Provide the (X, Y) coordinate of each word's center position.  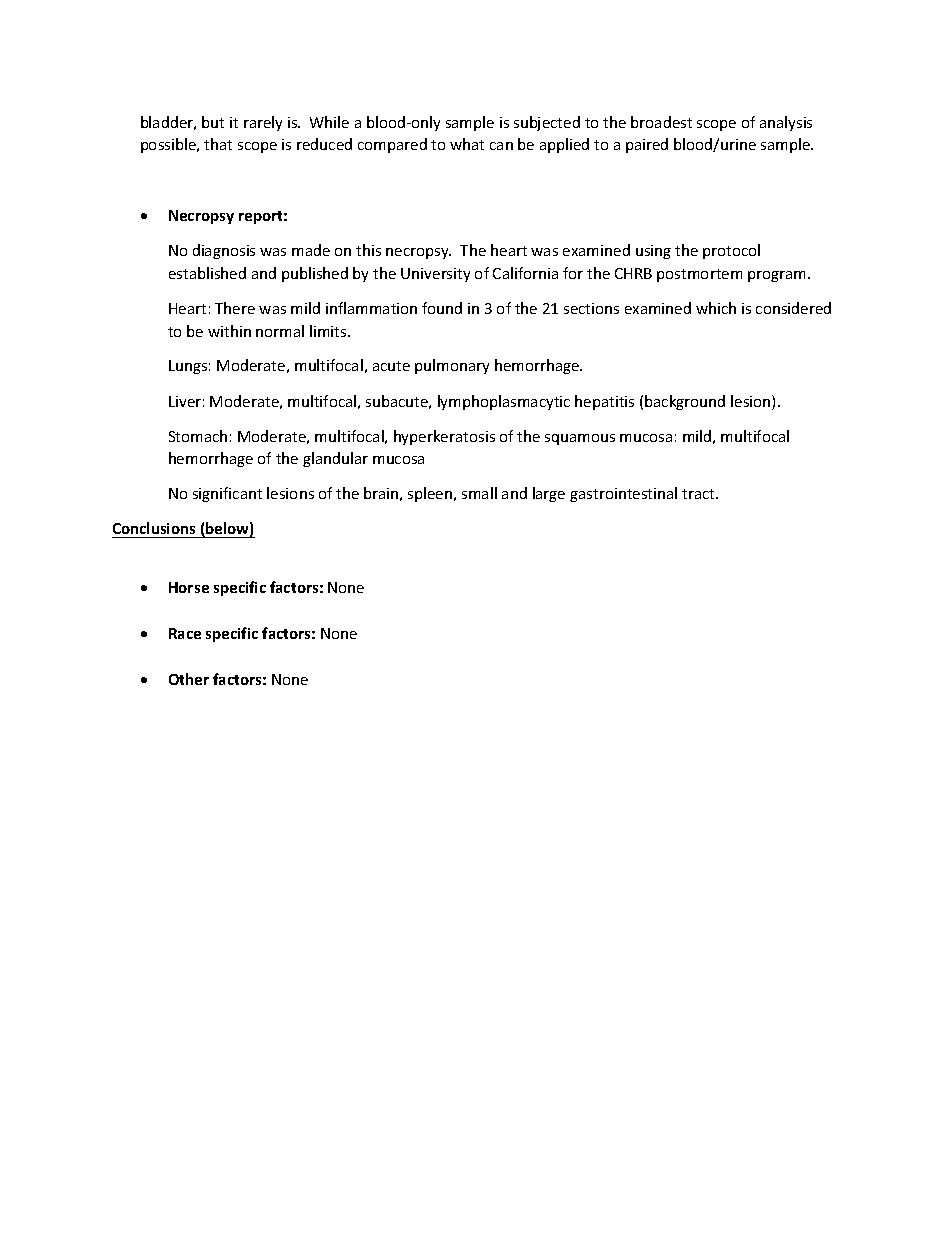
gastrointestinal (623, 494)
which (716, 308)
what (467, 144)
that (218, 144)
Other (189, 679)
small (479, 493)
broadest (661, 122)
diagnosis (224, 251)
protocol (731, 251)
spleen (431, 494)
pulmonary (452, 366)
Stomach (198, 436)
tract (699, 494)
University (435, 275)
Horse (189, 587)
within (229, 331)
